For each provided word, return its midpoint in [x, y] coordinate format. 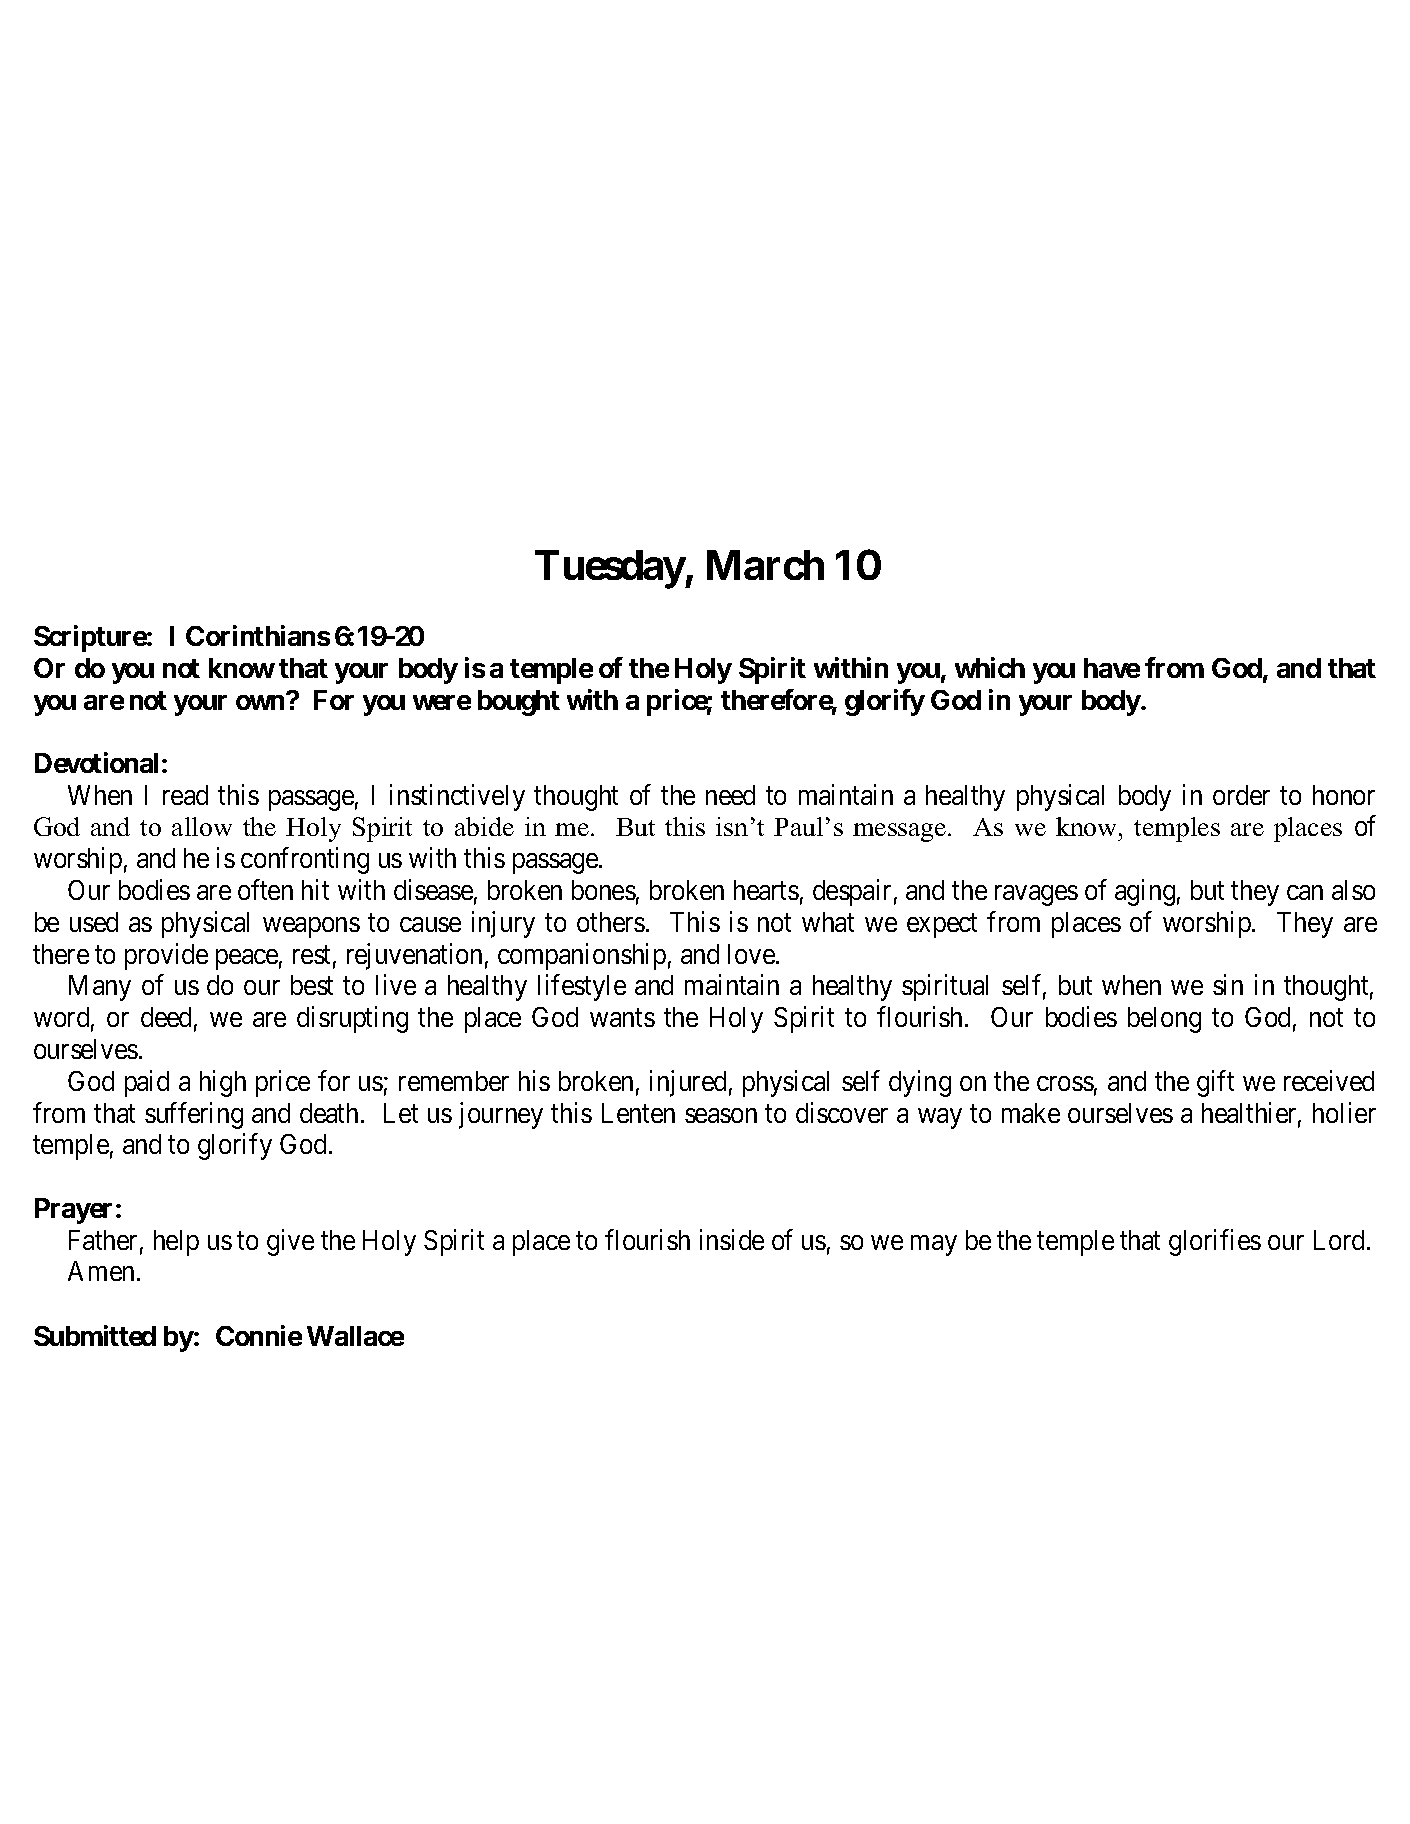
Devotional [96, 762]
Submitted [95, 1335]
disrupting [352, 1019]
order [1241, 795]
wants [622, 1018]
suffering [194, 1115]
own [260, 702]
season [721, 1115]
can [1305, 892]
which [990, 667]
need [730, 795]
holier [1344, 1112]
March [765, 565]
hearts [766, 890]
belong [1164, 1020]
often [265, 889]
